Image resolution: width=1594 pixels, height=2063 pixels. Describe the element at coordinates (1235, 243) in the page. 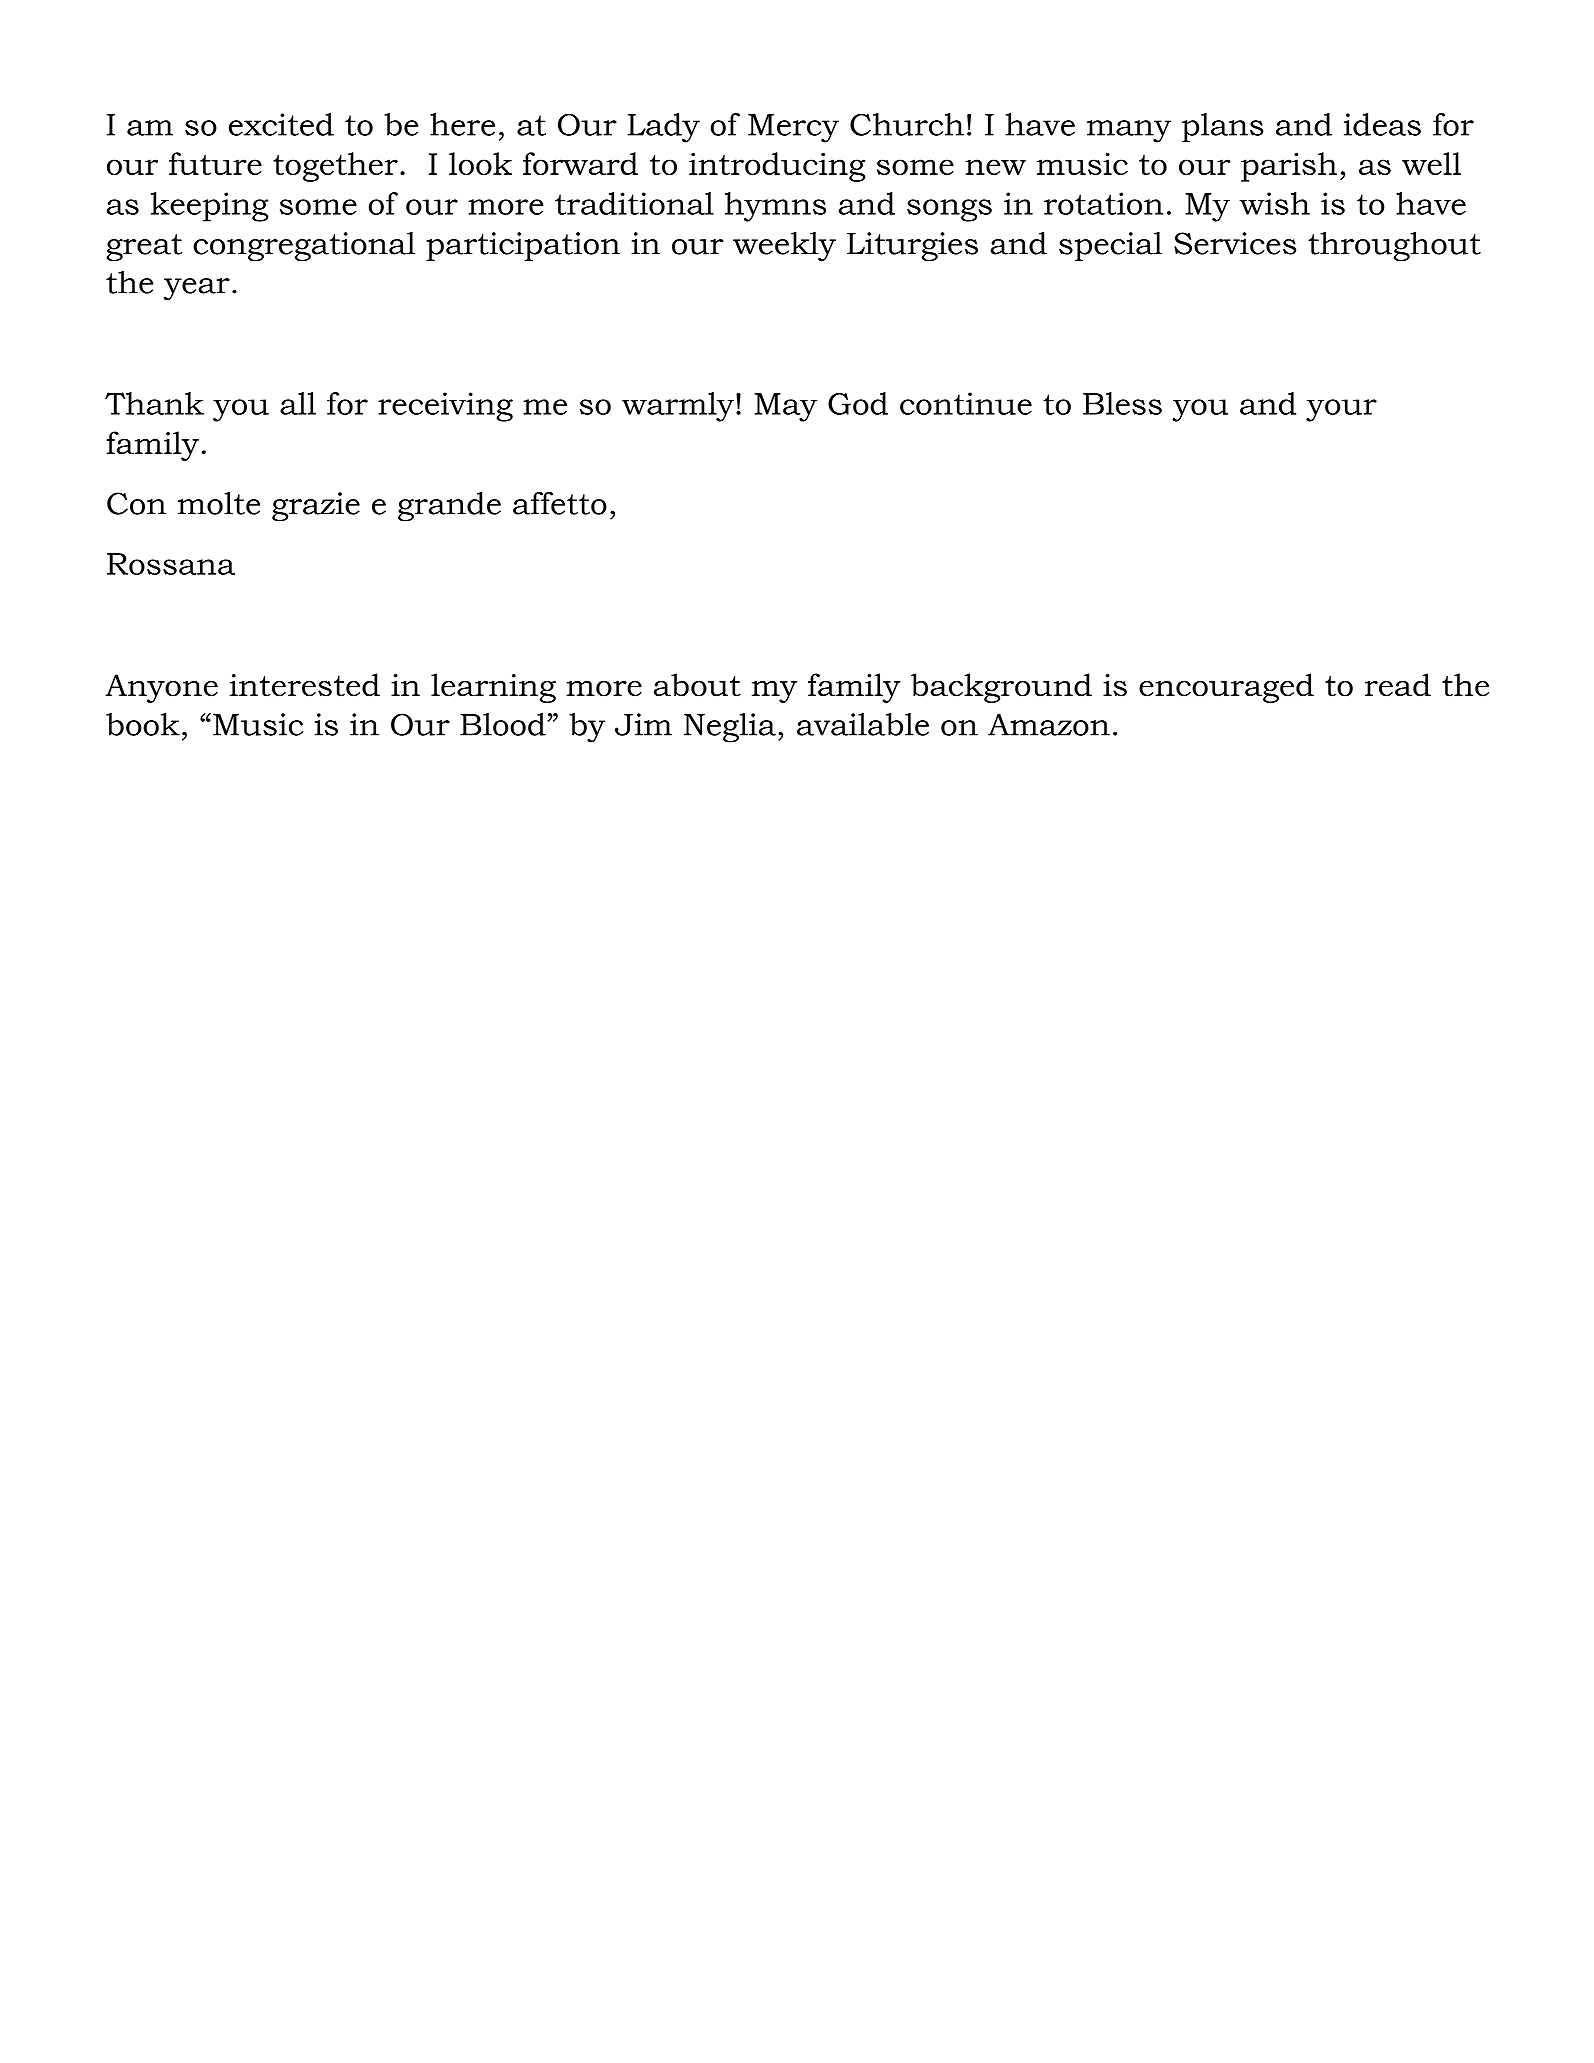

I see `Services` at that location.
